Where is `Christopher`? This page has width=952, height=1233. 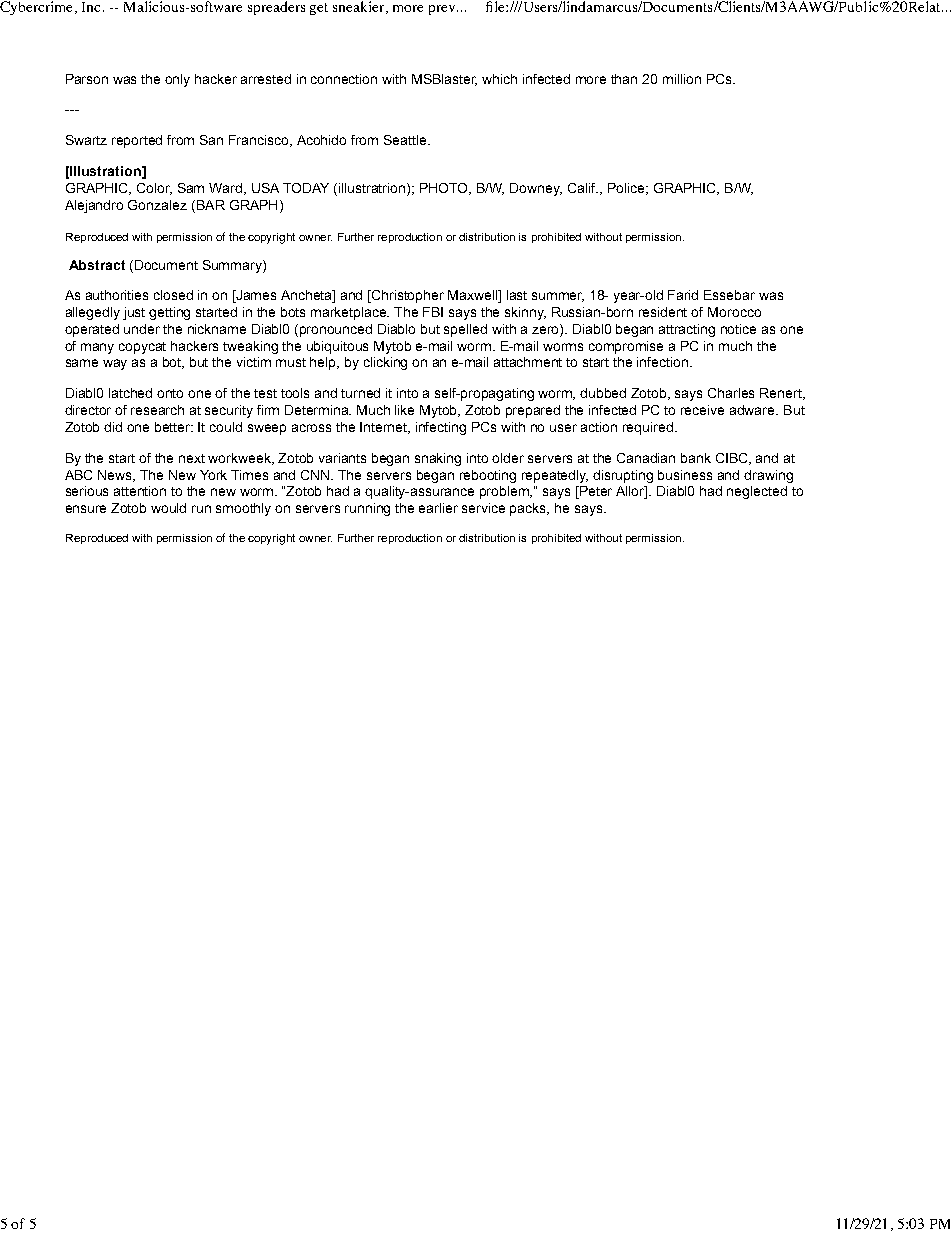 Christopher is located at coordinates (407, 296).
